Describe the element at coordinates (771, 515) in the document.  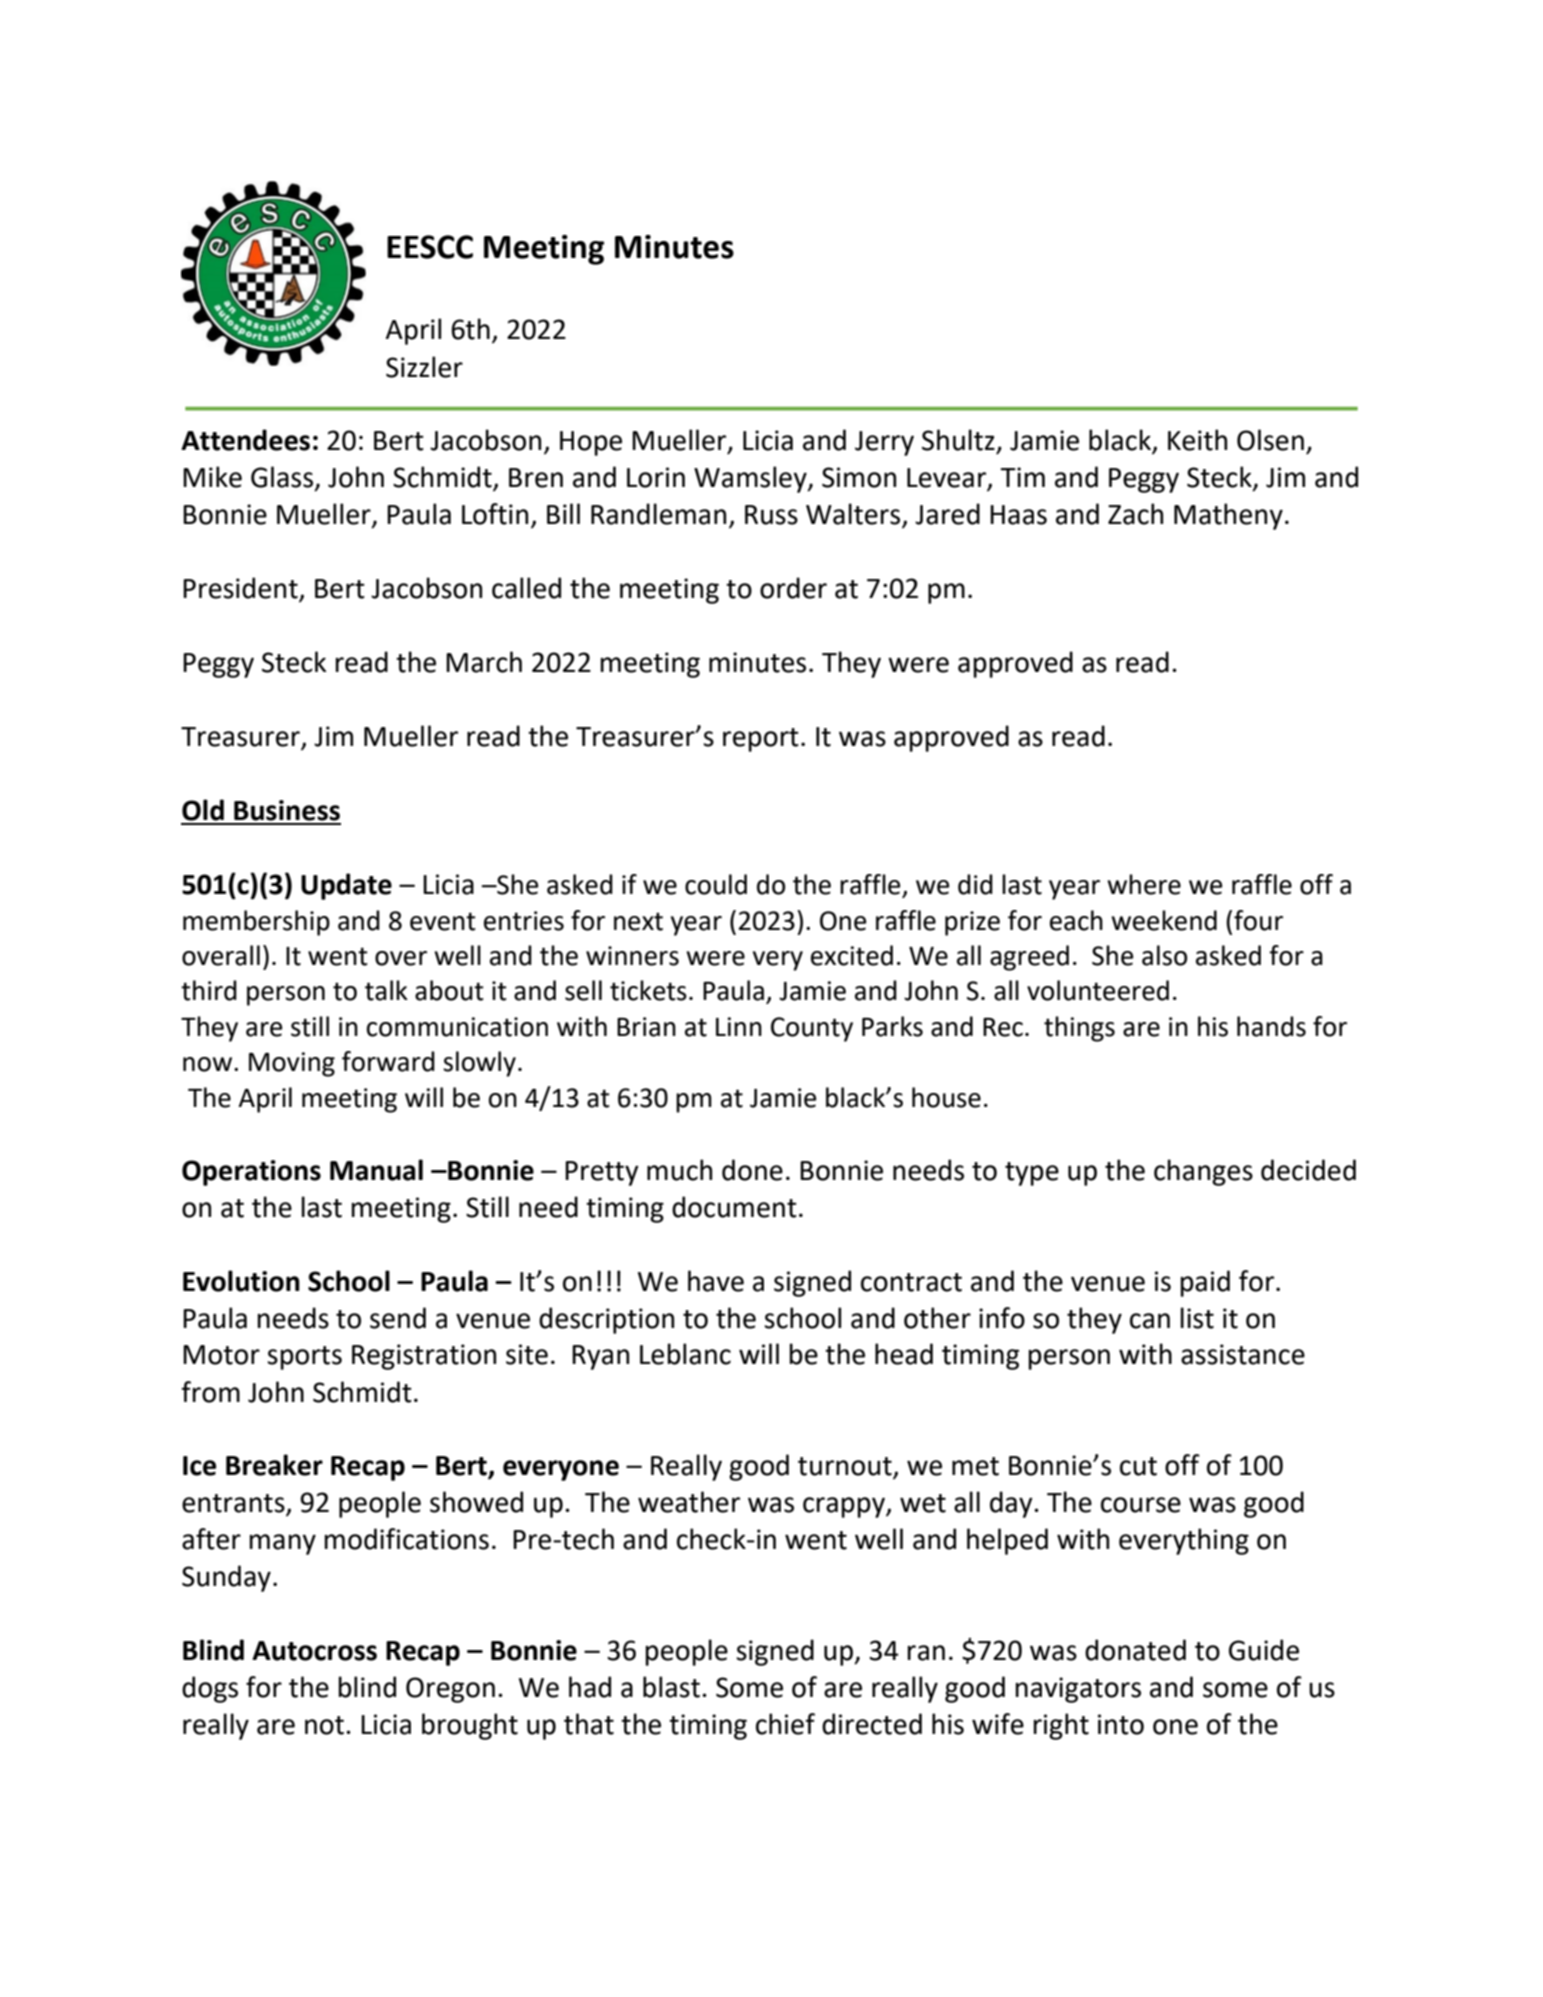
I see `Russ` at that location.
